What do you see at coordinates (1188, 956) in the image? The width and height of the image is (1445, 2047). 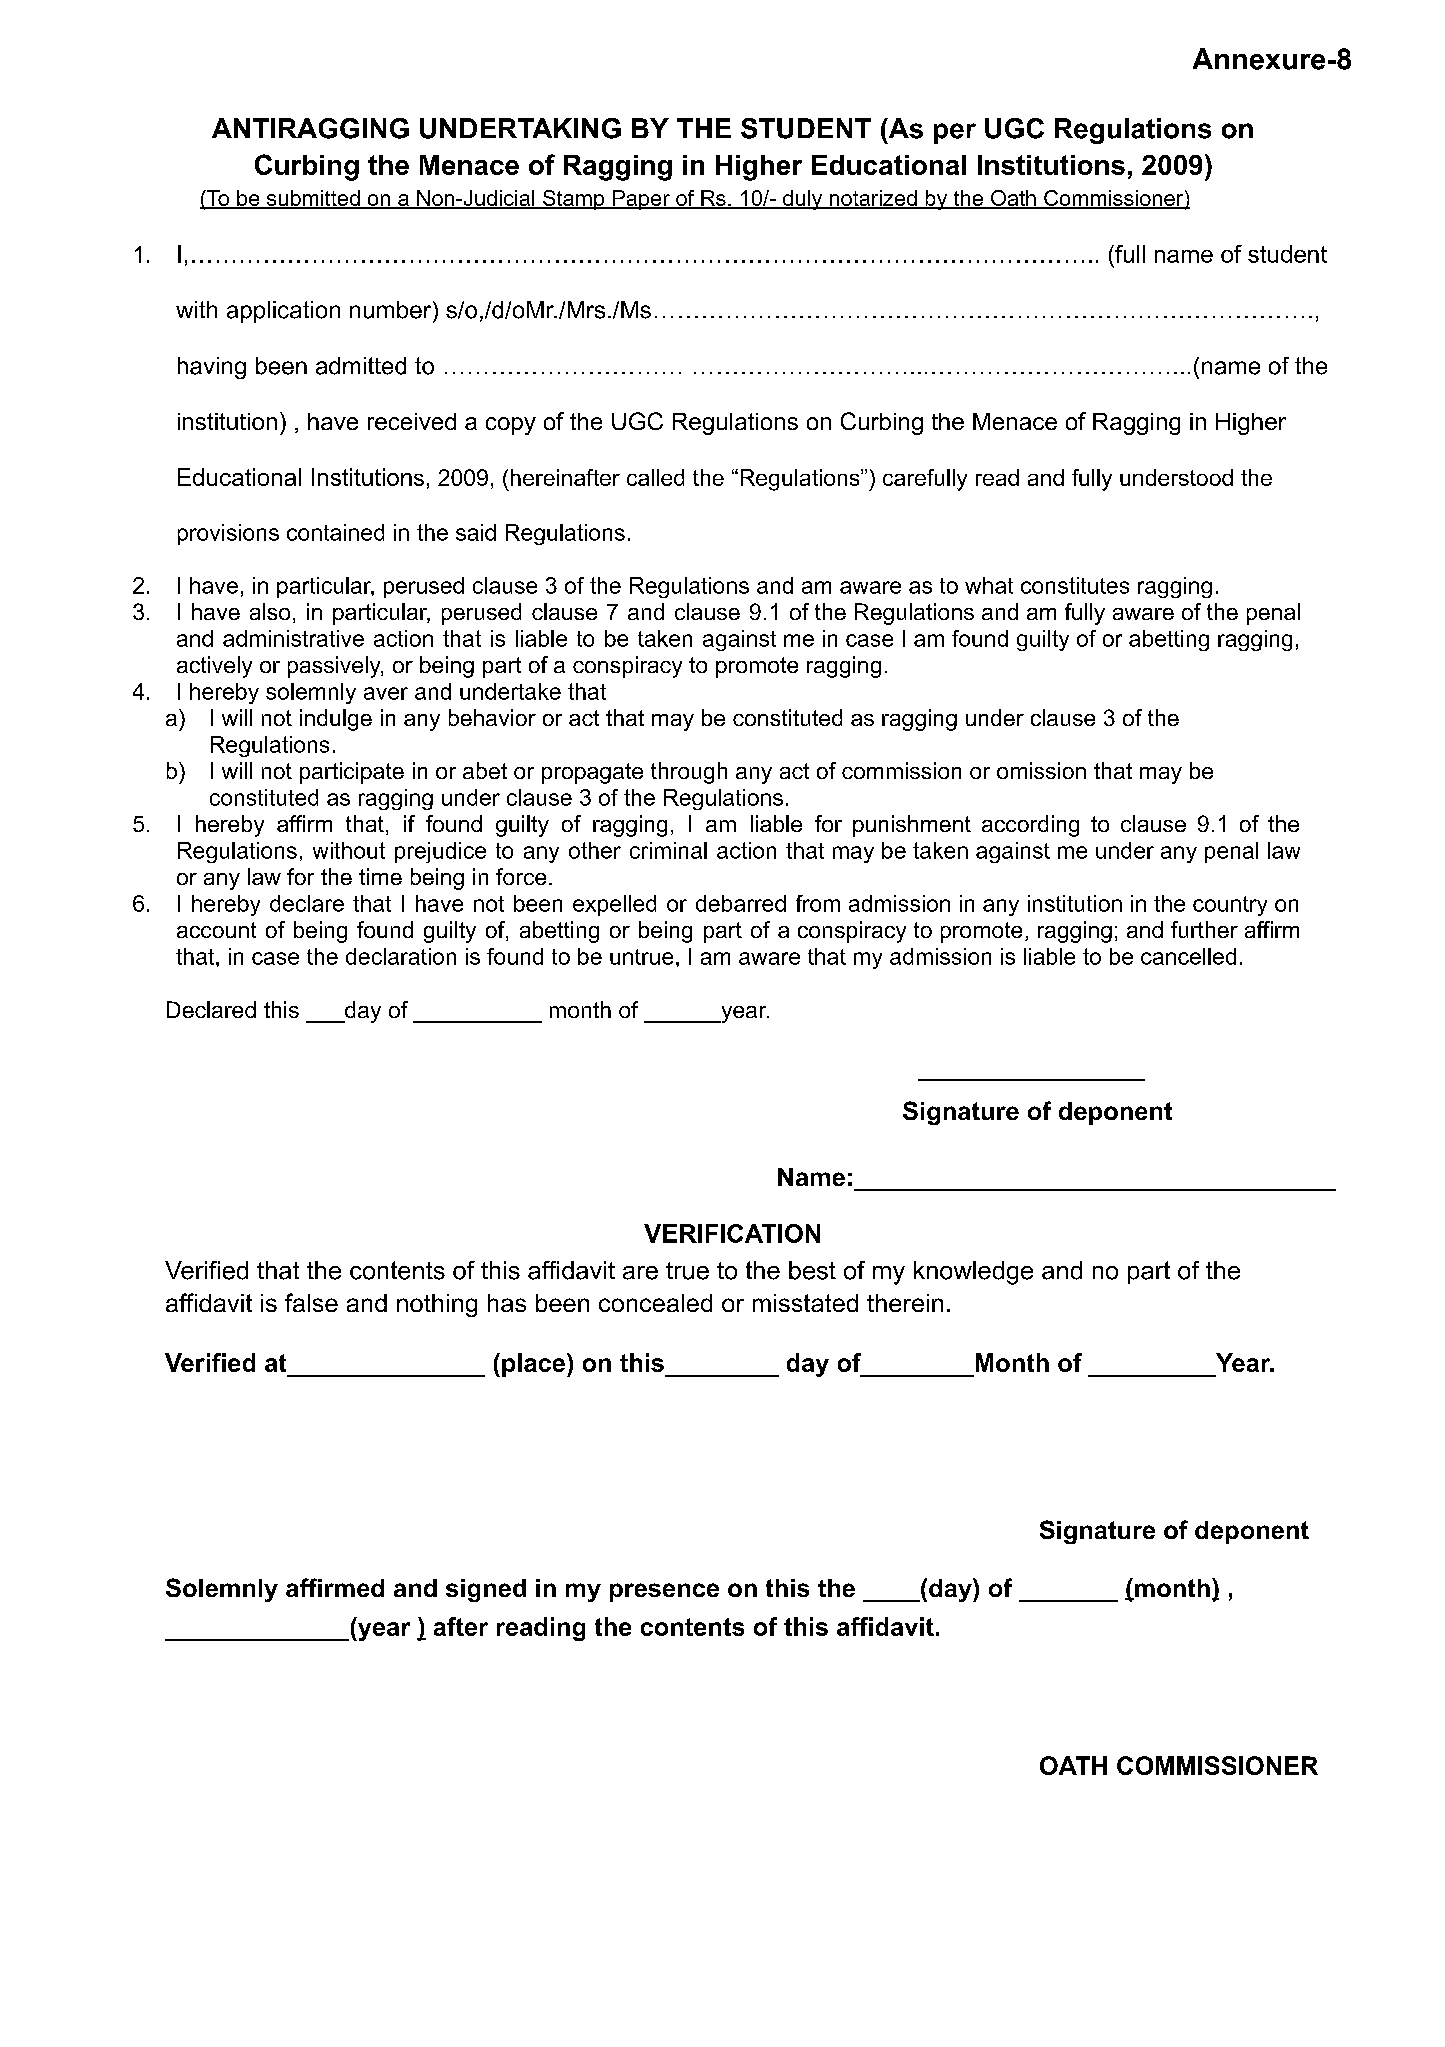 I see `cancelled` at bounding box center [1188, 956].
